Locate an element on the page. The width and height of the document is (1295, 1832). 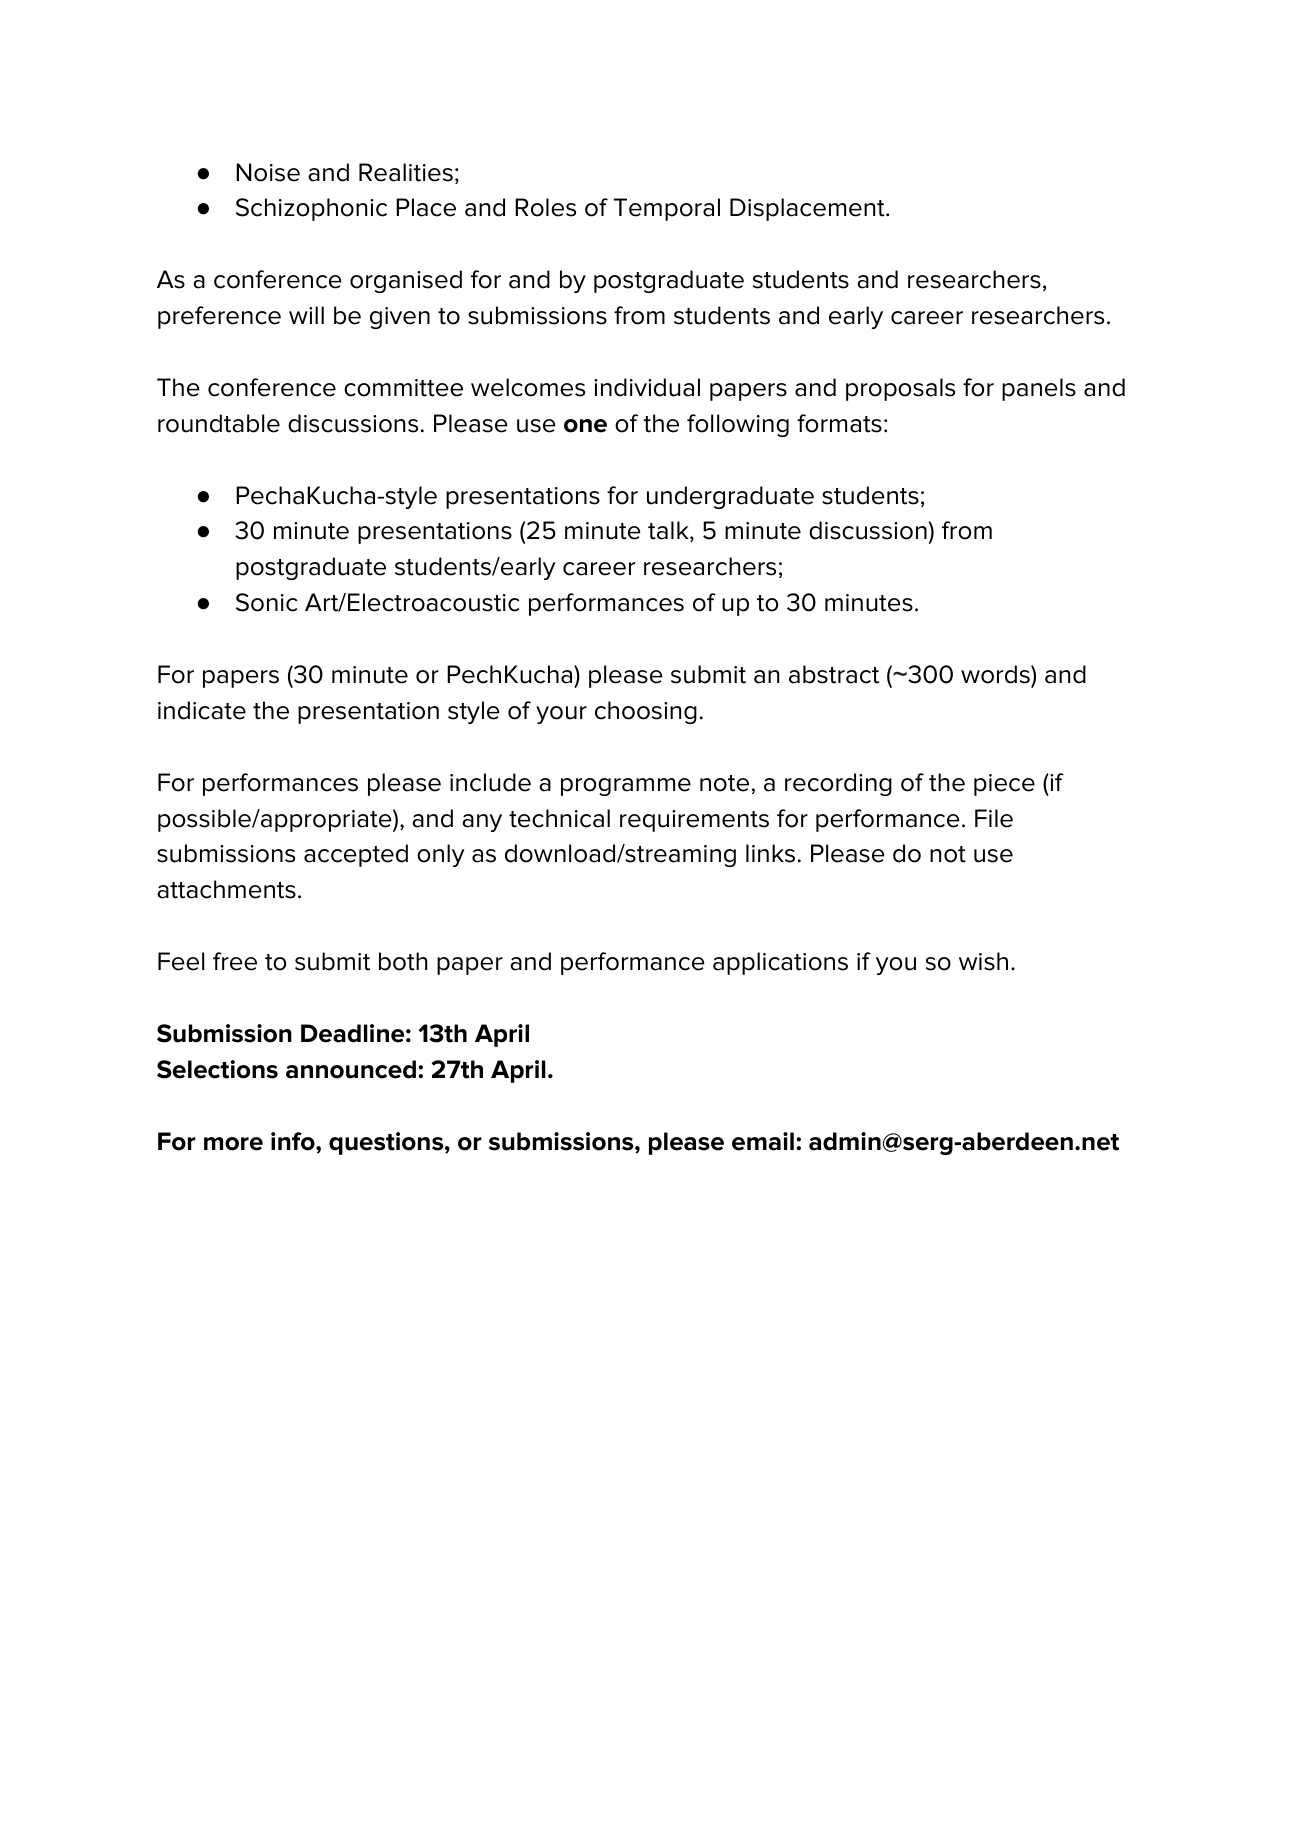
proposals is located at coordinates (900, 389).
